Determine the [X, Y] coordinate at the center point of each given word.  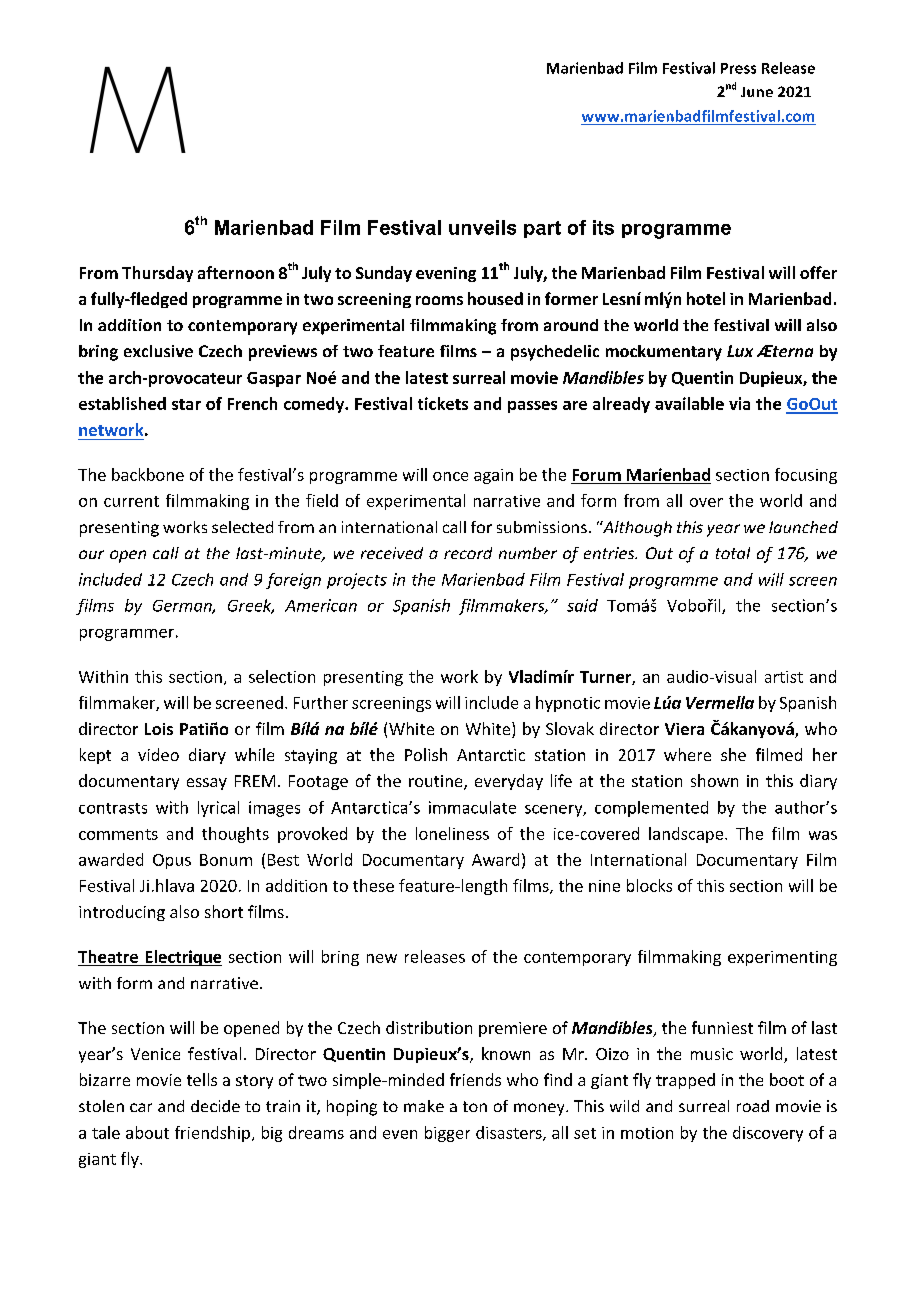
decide [215, 1106]
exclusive [158, 351]
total [733, 553]
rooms [439, 300]
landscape [686, 835]
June [757, 92]
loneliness [452, 833]
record [468, 553]
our [91, 554]
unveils [482, 227]
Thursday [157, 274]
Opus [172, 861]
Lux [740, 351]
